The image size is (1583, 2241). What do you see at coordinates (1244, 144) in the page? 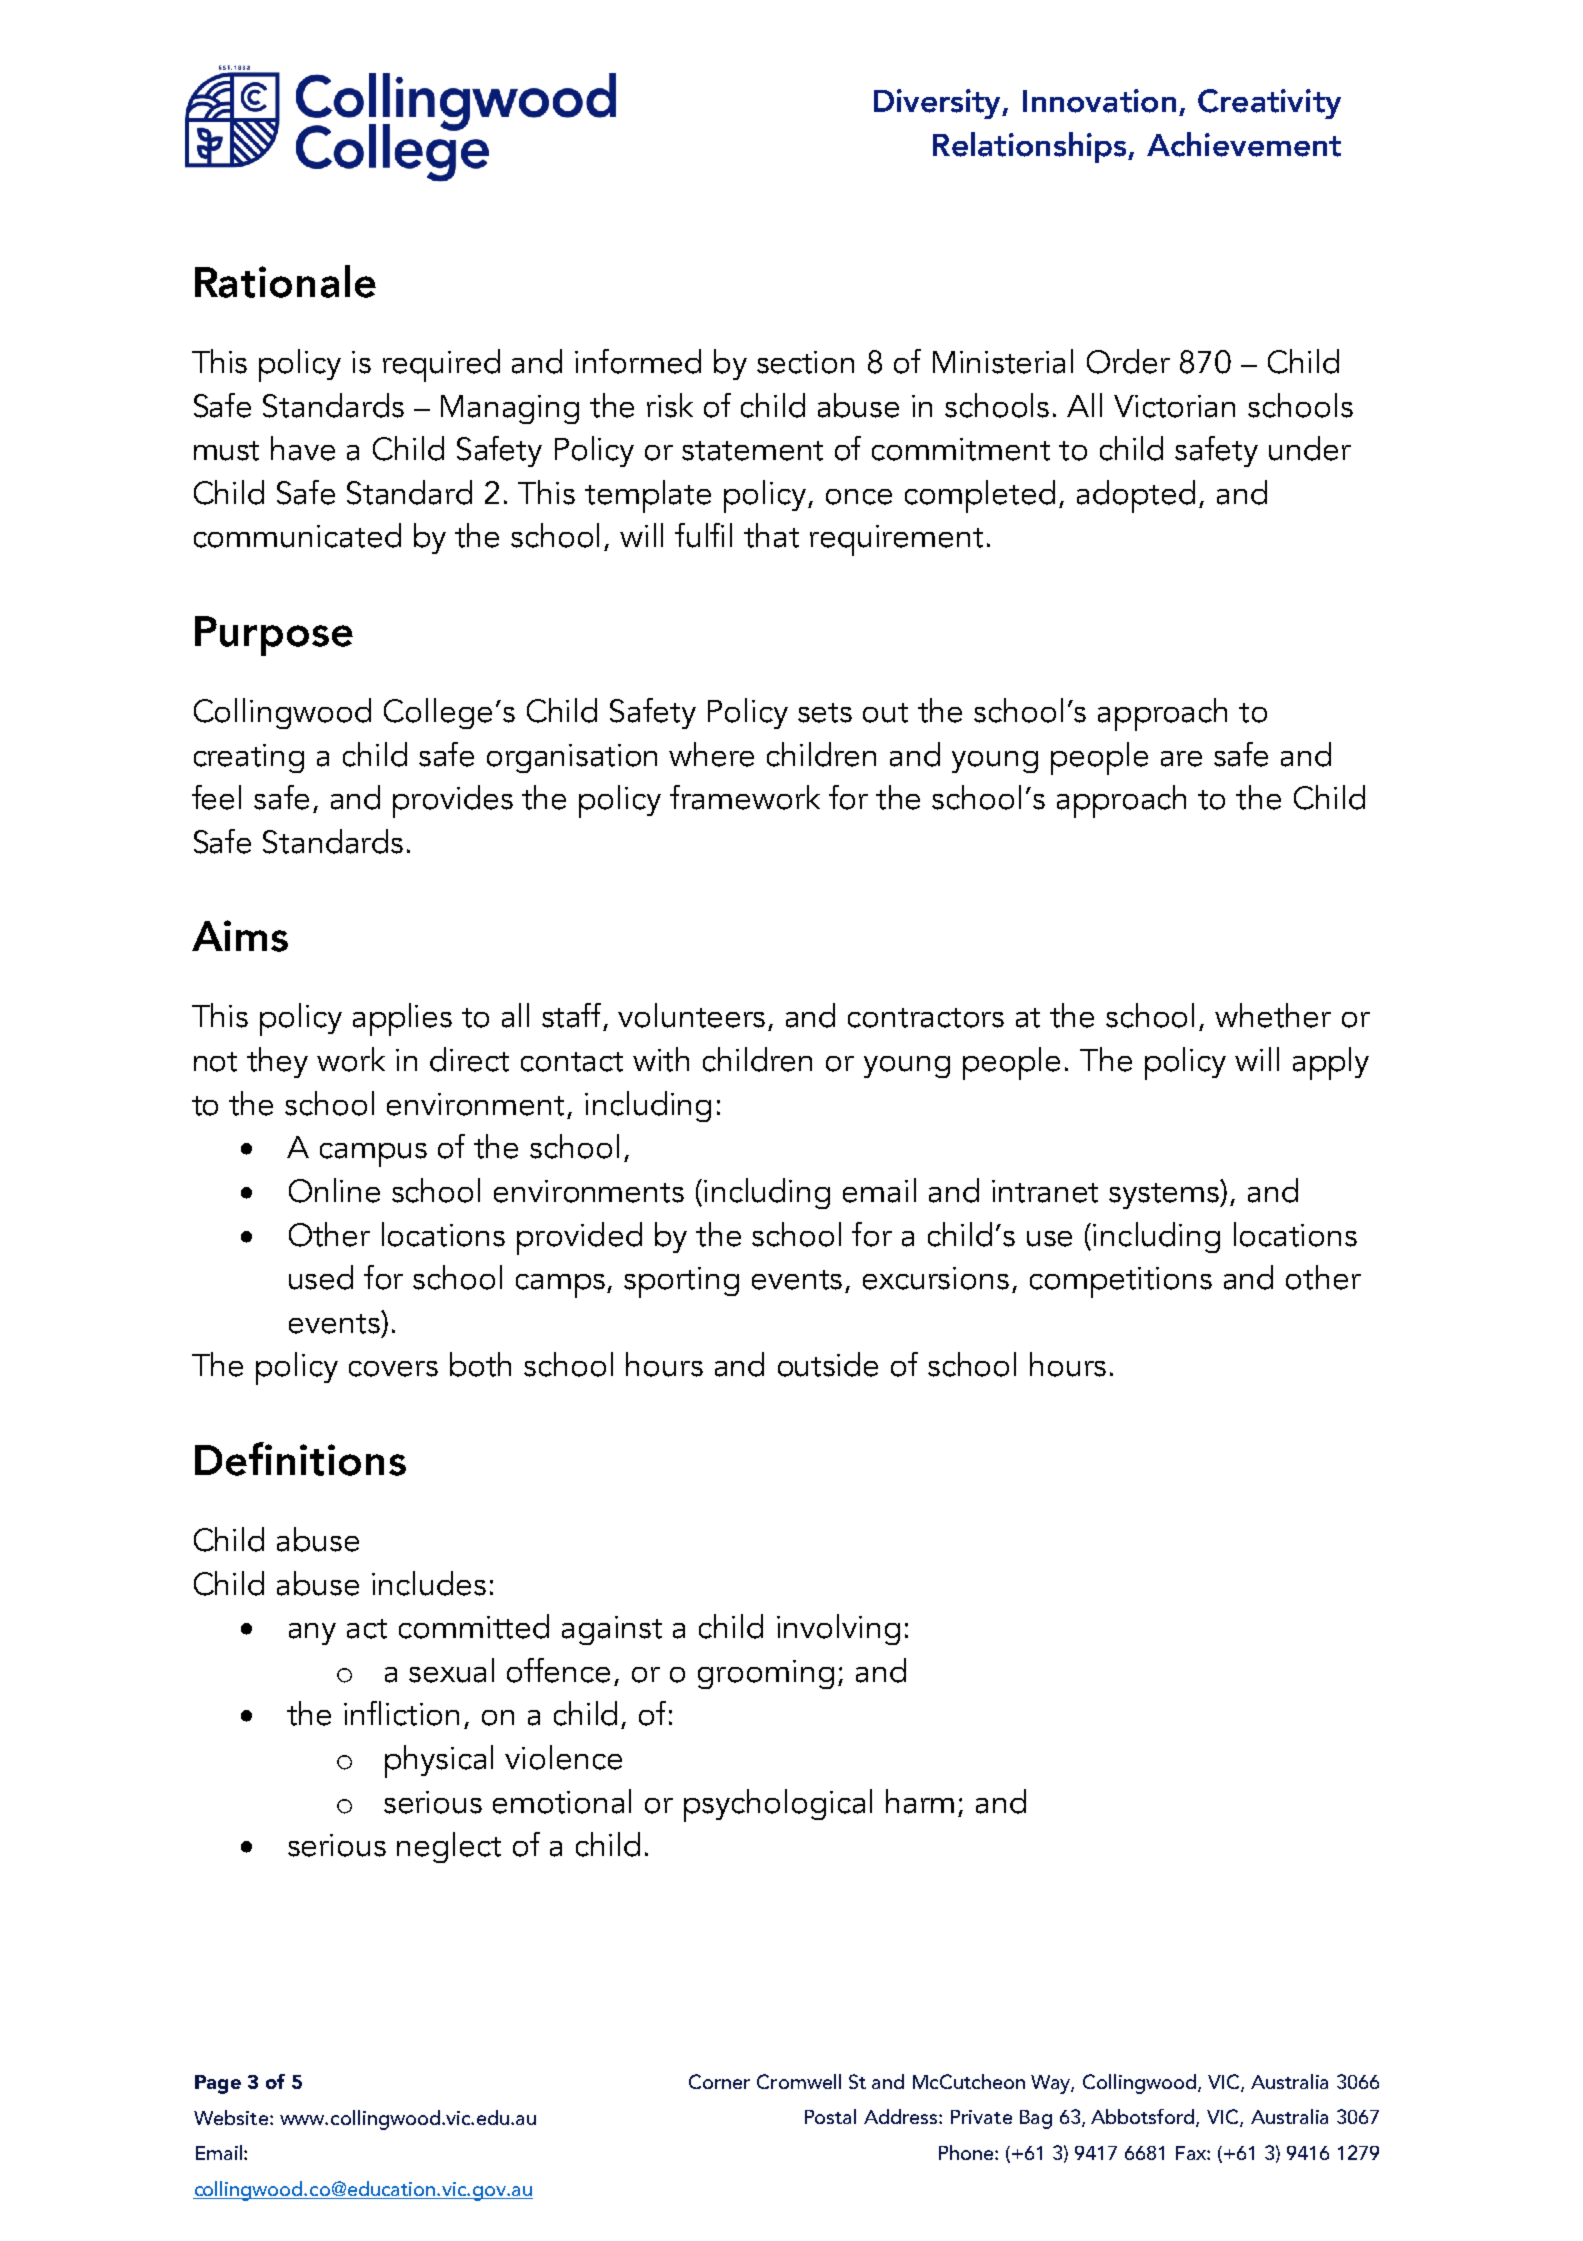
I see `Achievement` at bounding box center [1244, 144].
